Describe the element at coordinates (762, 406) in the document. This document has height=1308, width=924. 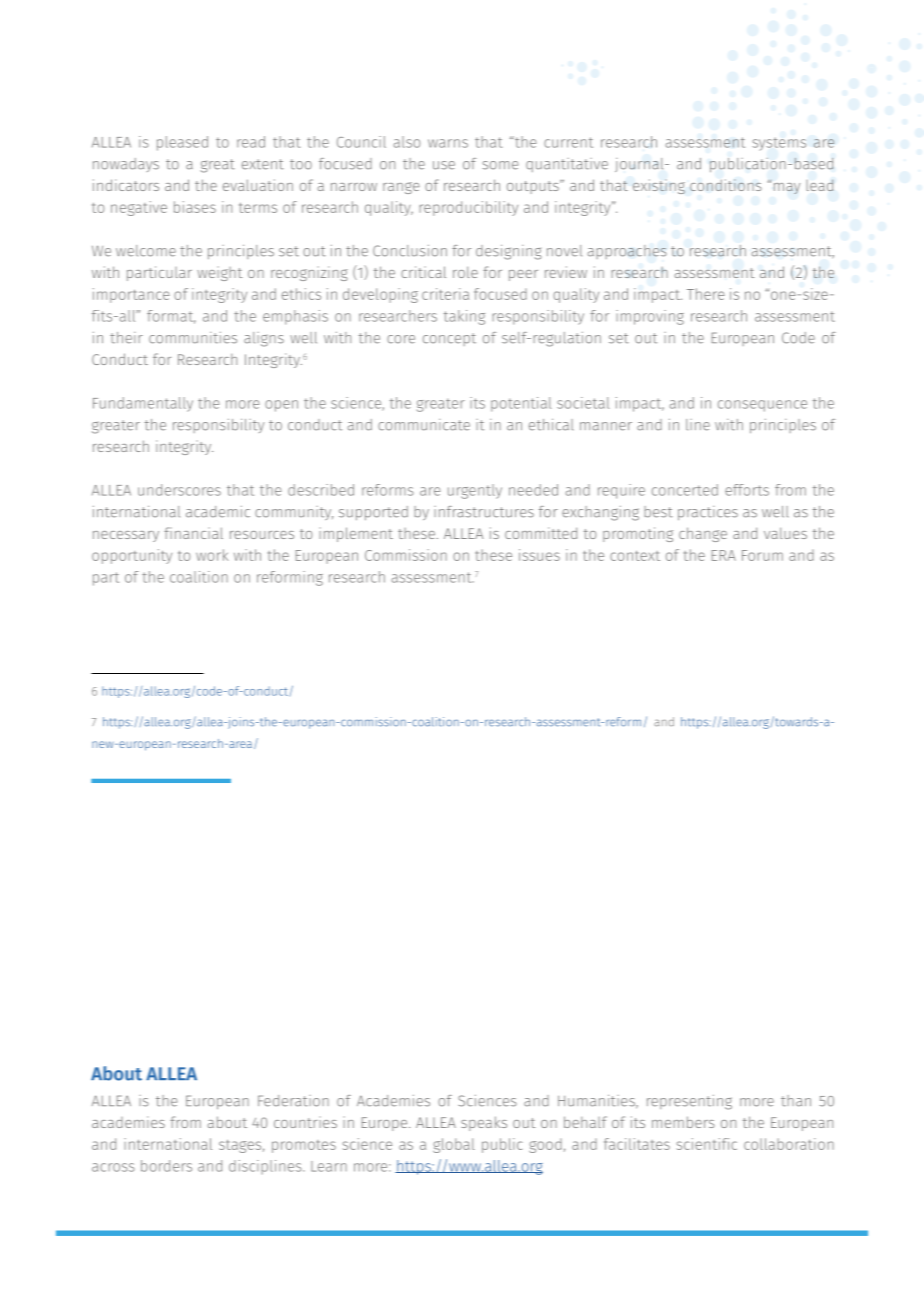
I see `consequence` at that location.
